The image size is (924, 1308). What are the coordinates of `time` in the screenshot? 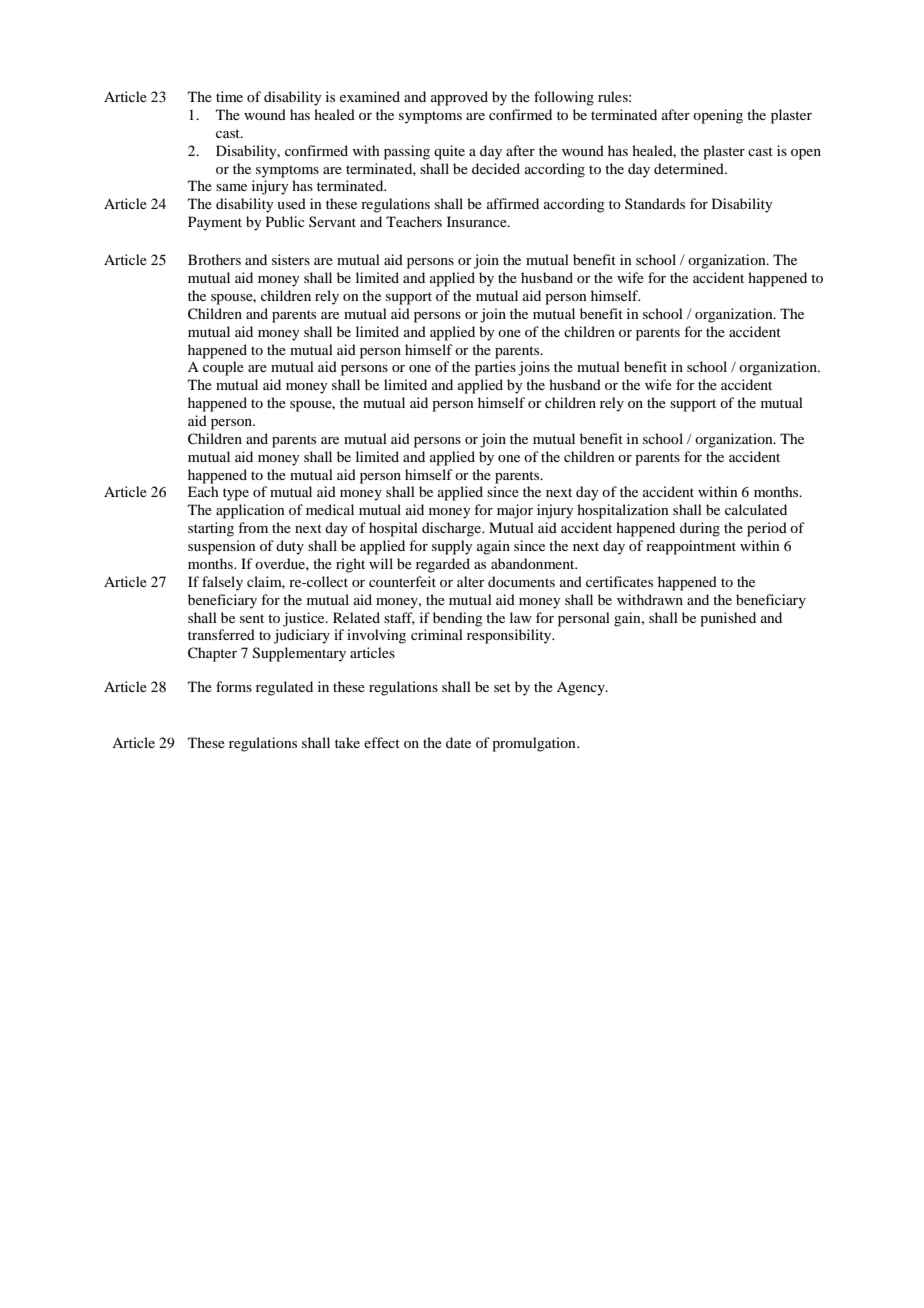 It's located at (229, 96).
